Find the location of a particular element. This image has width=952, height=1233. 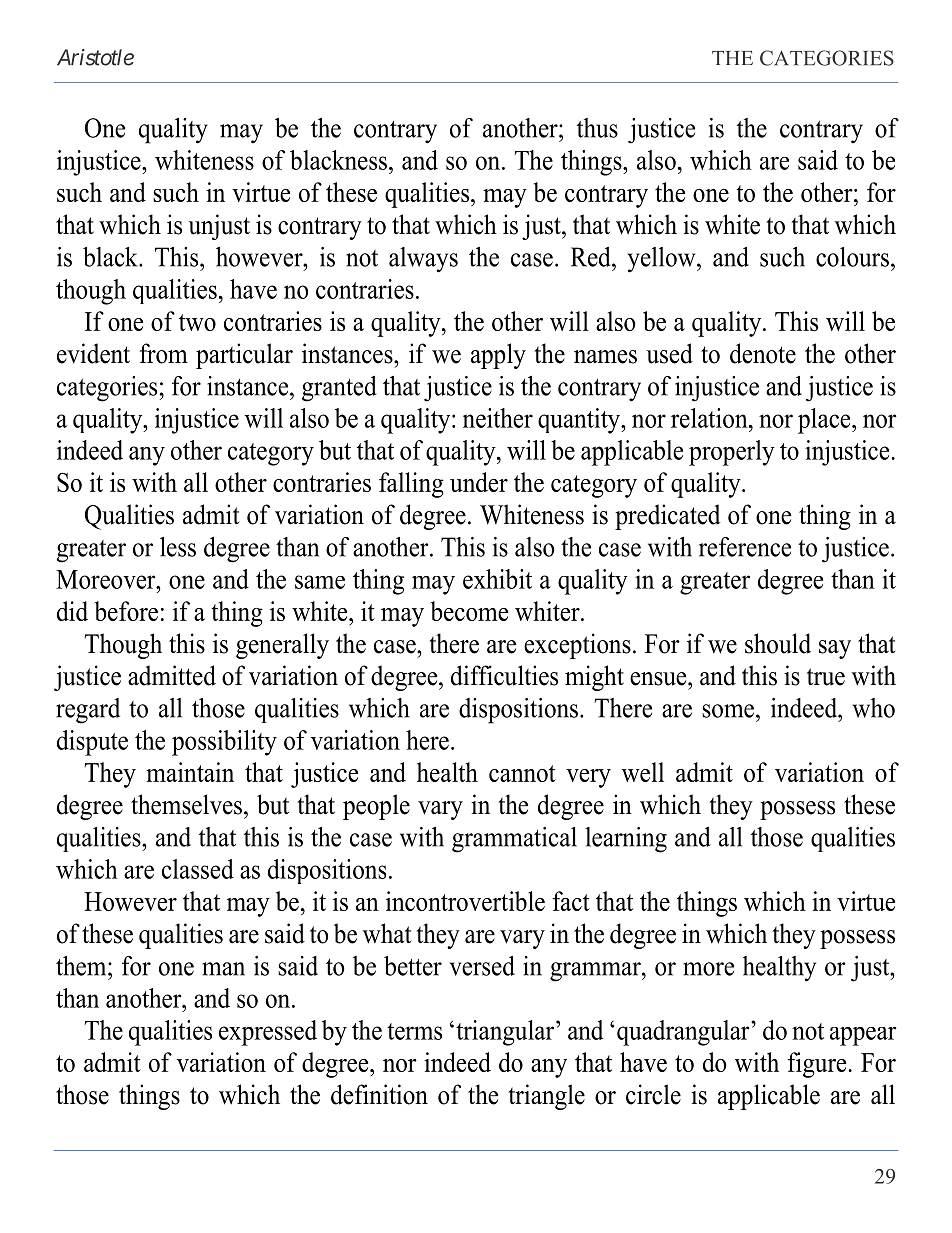

maintain is located at coordinates (190, 772).
